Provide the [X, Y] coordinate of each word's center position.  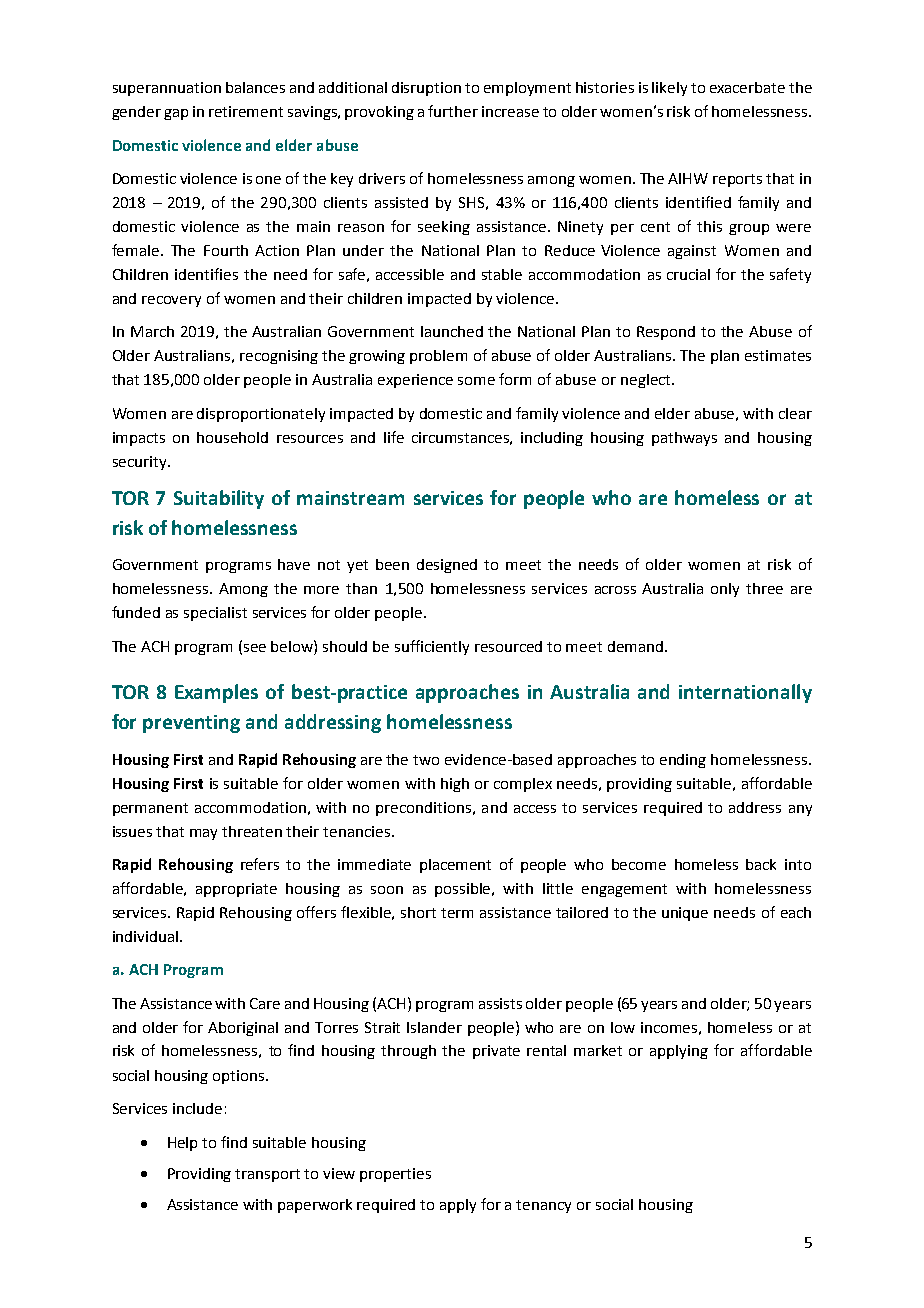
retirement [246, 111]
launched [452, 331]
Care [265, 1003]
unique [685, 914]
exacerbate [747, 87]
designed [447, 566]
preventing [191, 724]
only [725, 590]
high [455, 785]
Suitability [219, 499]
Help [182, 1144]
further [453, 111]
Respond [666, 333]
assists [500, 1003]
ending [683, 761]
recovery [171, 301]
